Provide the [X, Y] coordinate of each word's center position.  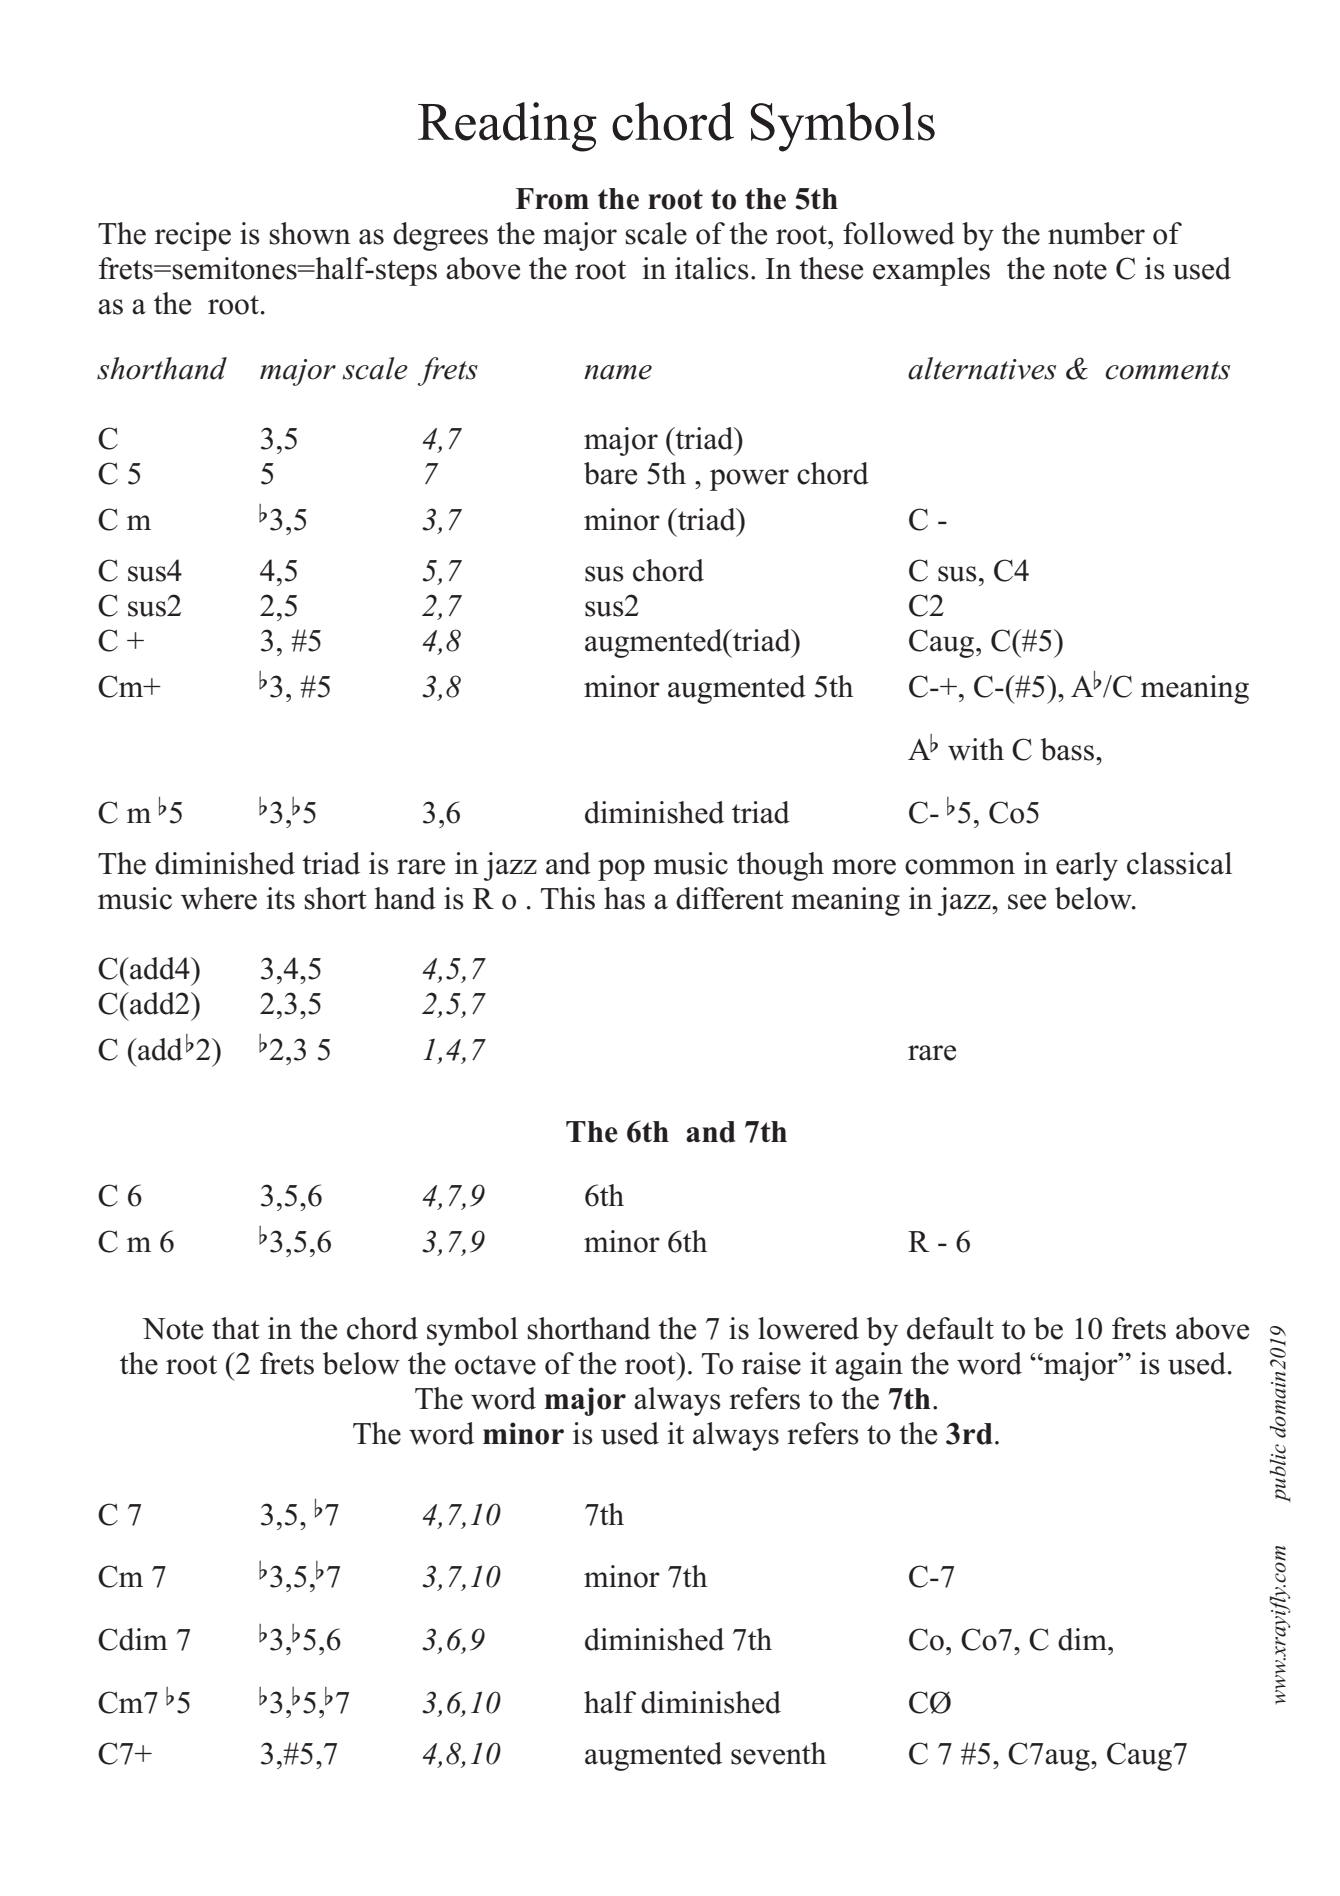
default [950, 1328]
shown [310, 233]
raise [771, 1363]
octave [495, 1365]
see [1027, 902]
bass [1069, 749]
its [280, 898]
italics [712, 268]
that [236, 1328]
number [1096, 233]
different [730, 898]
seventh [778, 1753]
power [749, 480]
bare [610, 473]
